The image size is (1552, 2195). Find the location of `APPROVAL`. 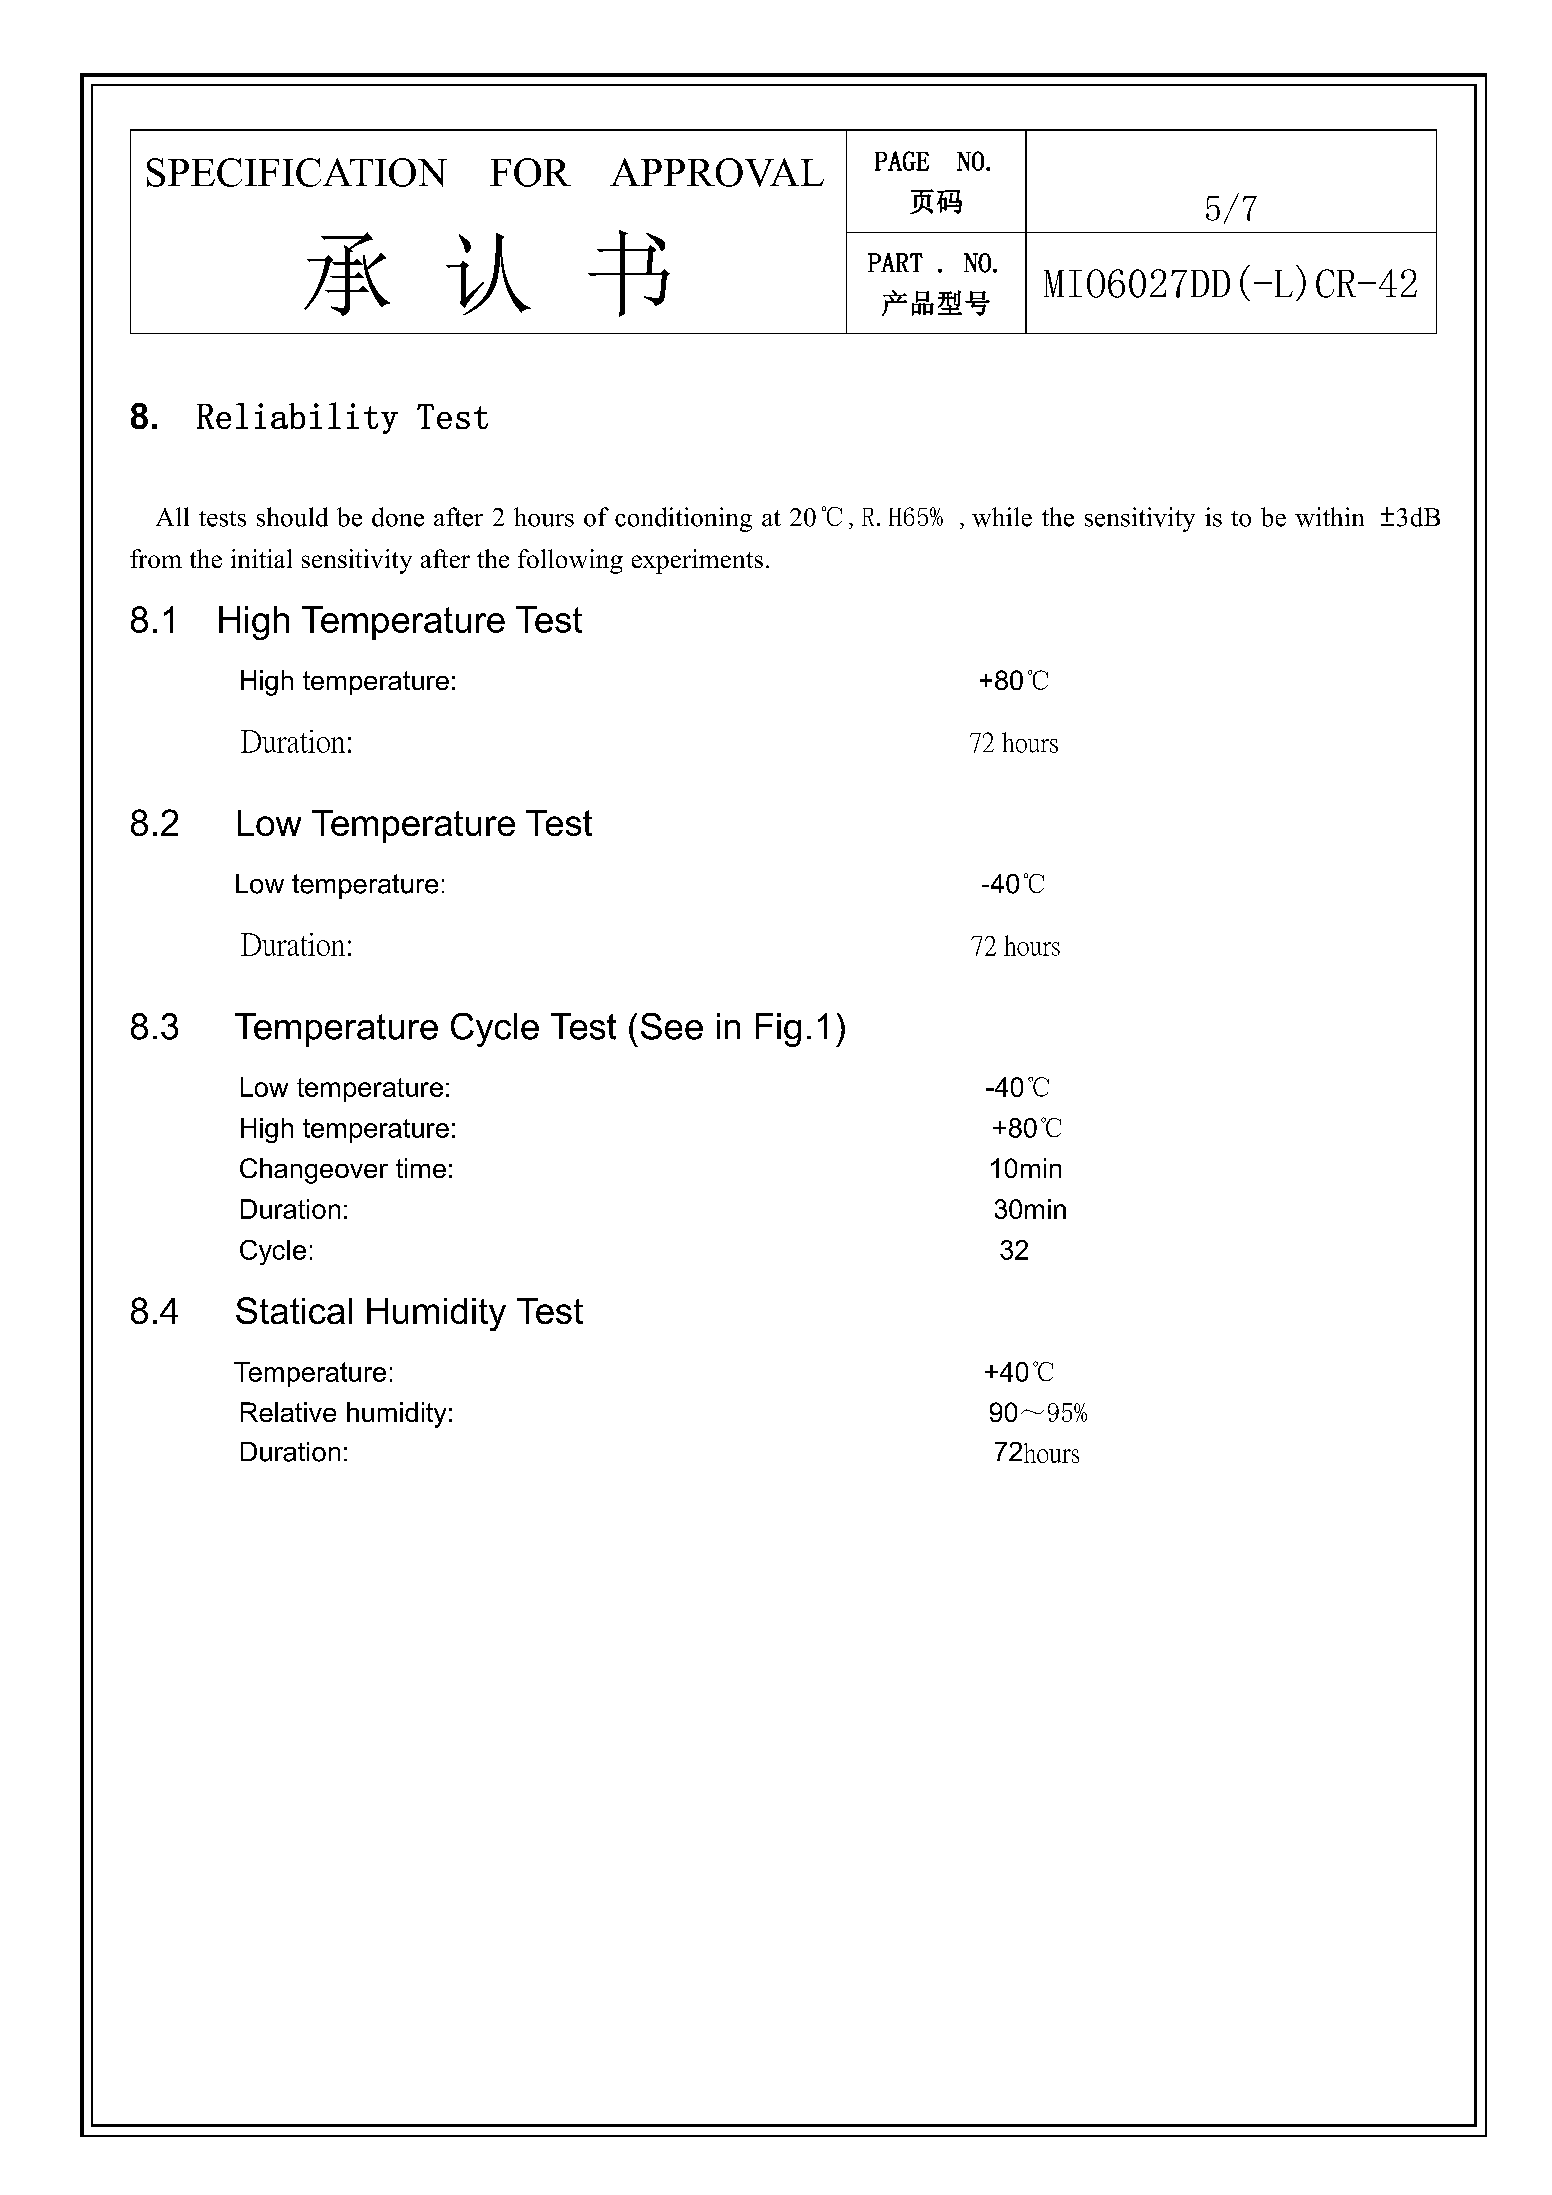

APPROVAL is located at coordinates (717, 172).
